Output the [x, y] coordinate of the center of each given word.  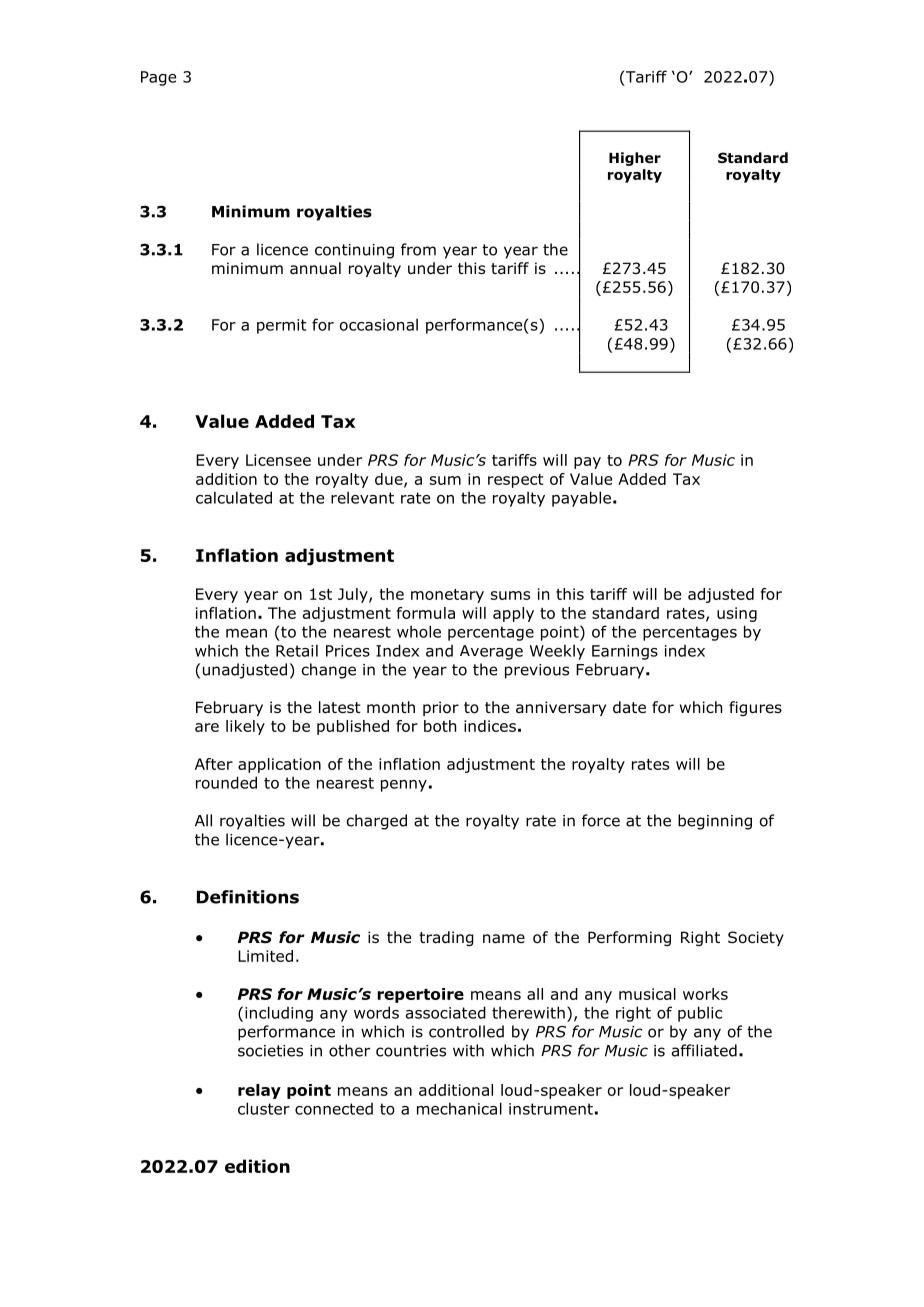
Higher [635, 159]
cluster [264, 1108]
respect [515, 481]
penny [404, 786]
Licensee [278, 460]
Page [158, 78]
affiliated [704, 1050]
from [418, 249]
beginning [715, 822]
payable [581, 499]
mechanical [459, 1108]
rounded [226, 782]
